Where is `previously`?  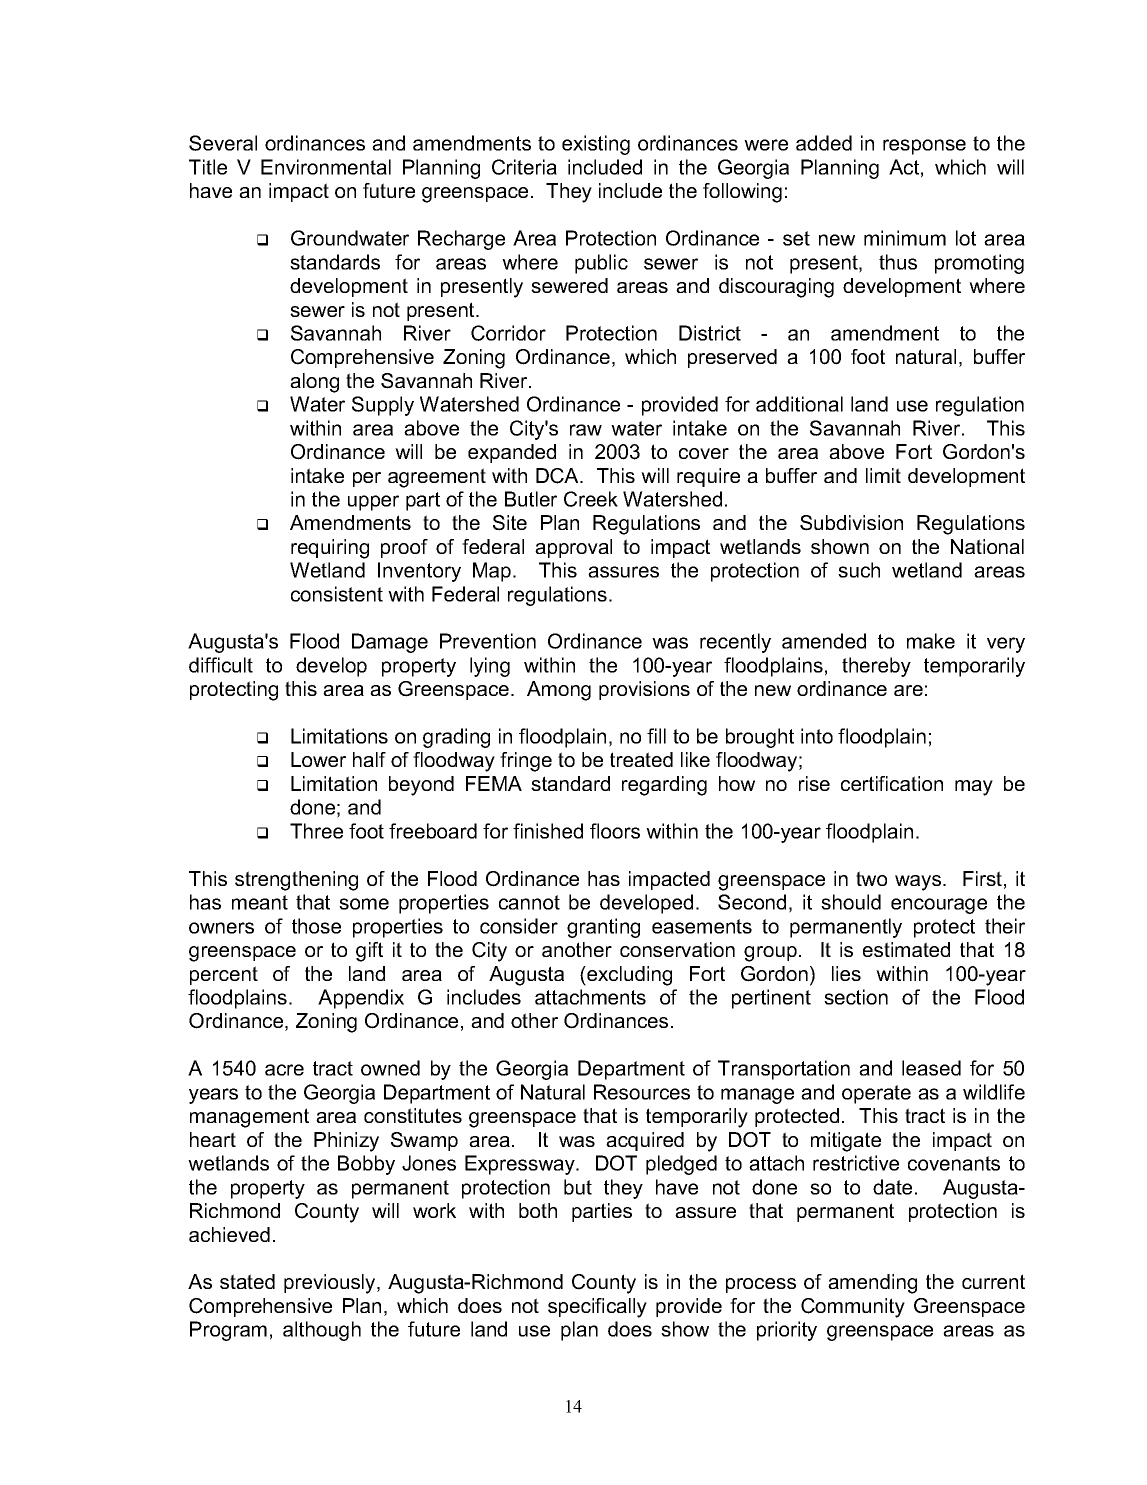
previously is located at coordinates (331, 1284).
